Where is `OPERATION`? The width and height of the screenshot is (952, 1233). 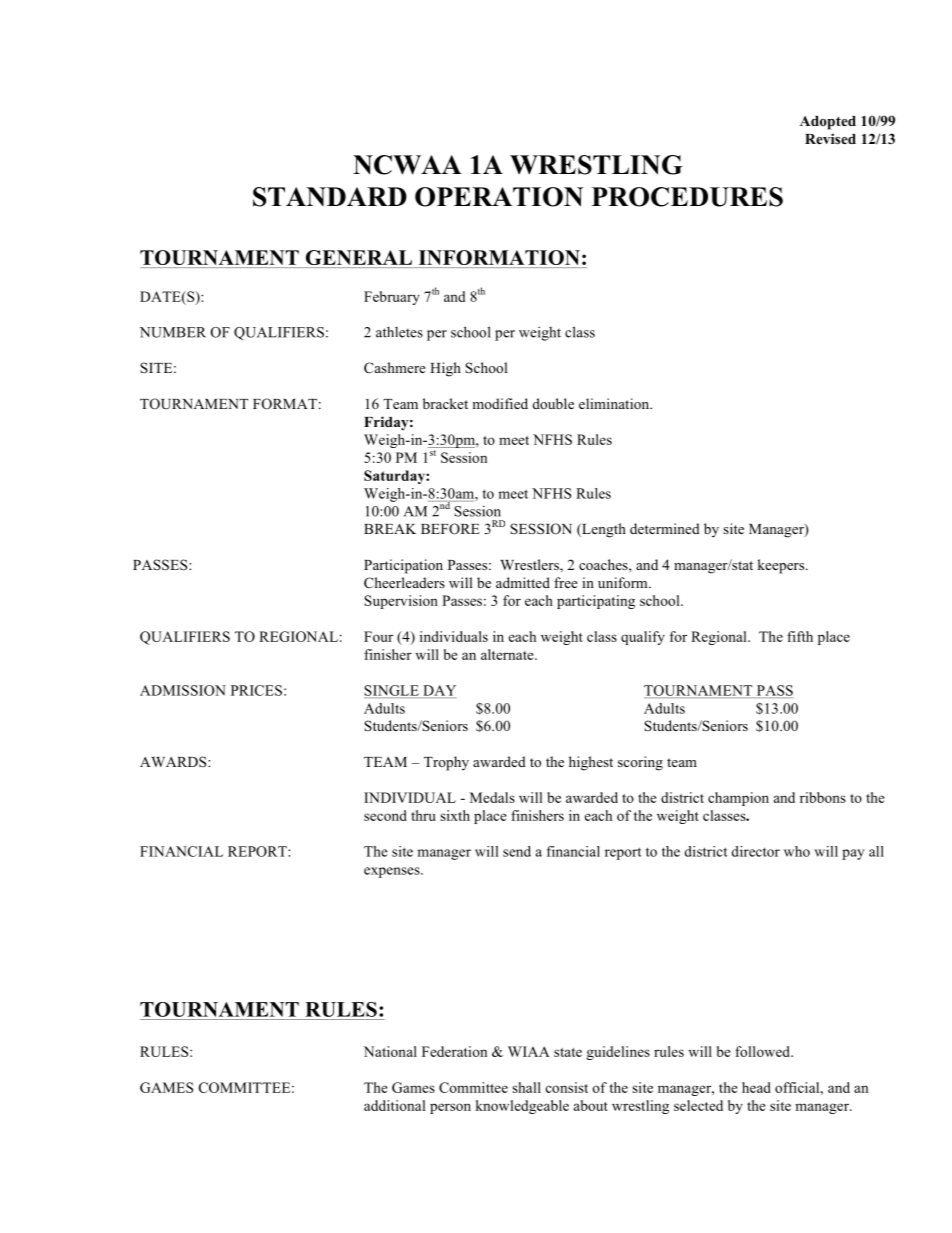 OPERATION is located at coordinates (499, 197).
